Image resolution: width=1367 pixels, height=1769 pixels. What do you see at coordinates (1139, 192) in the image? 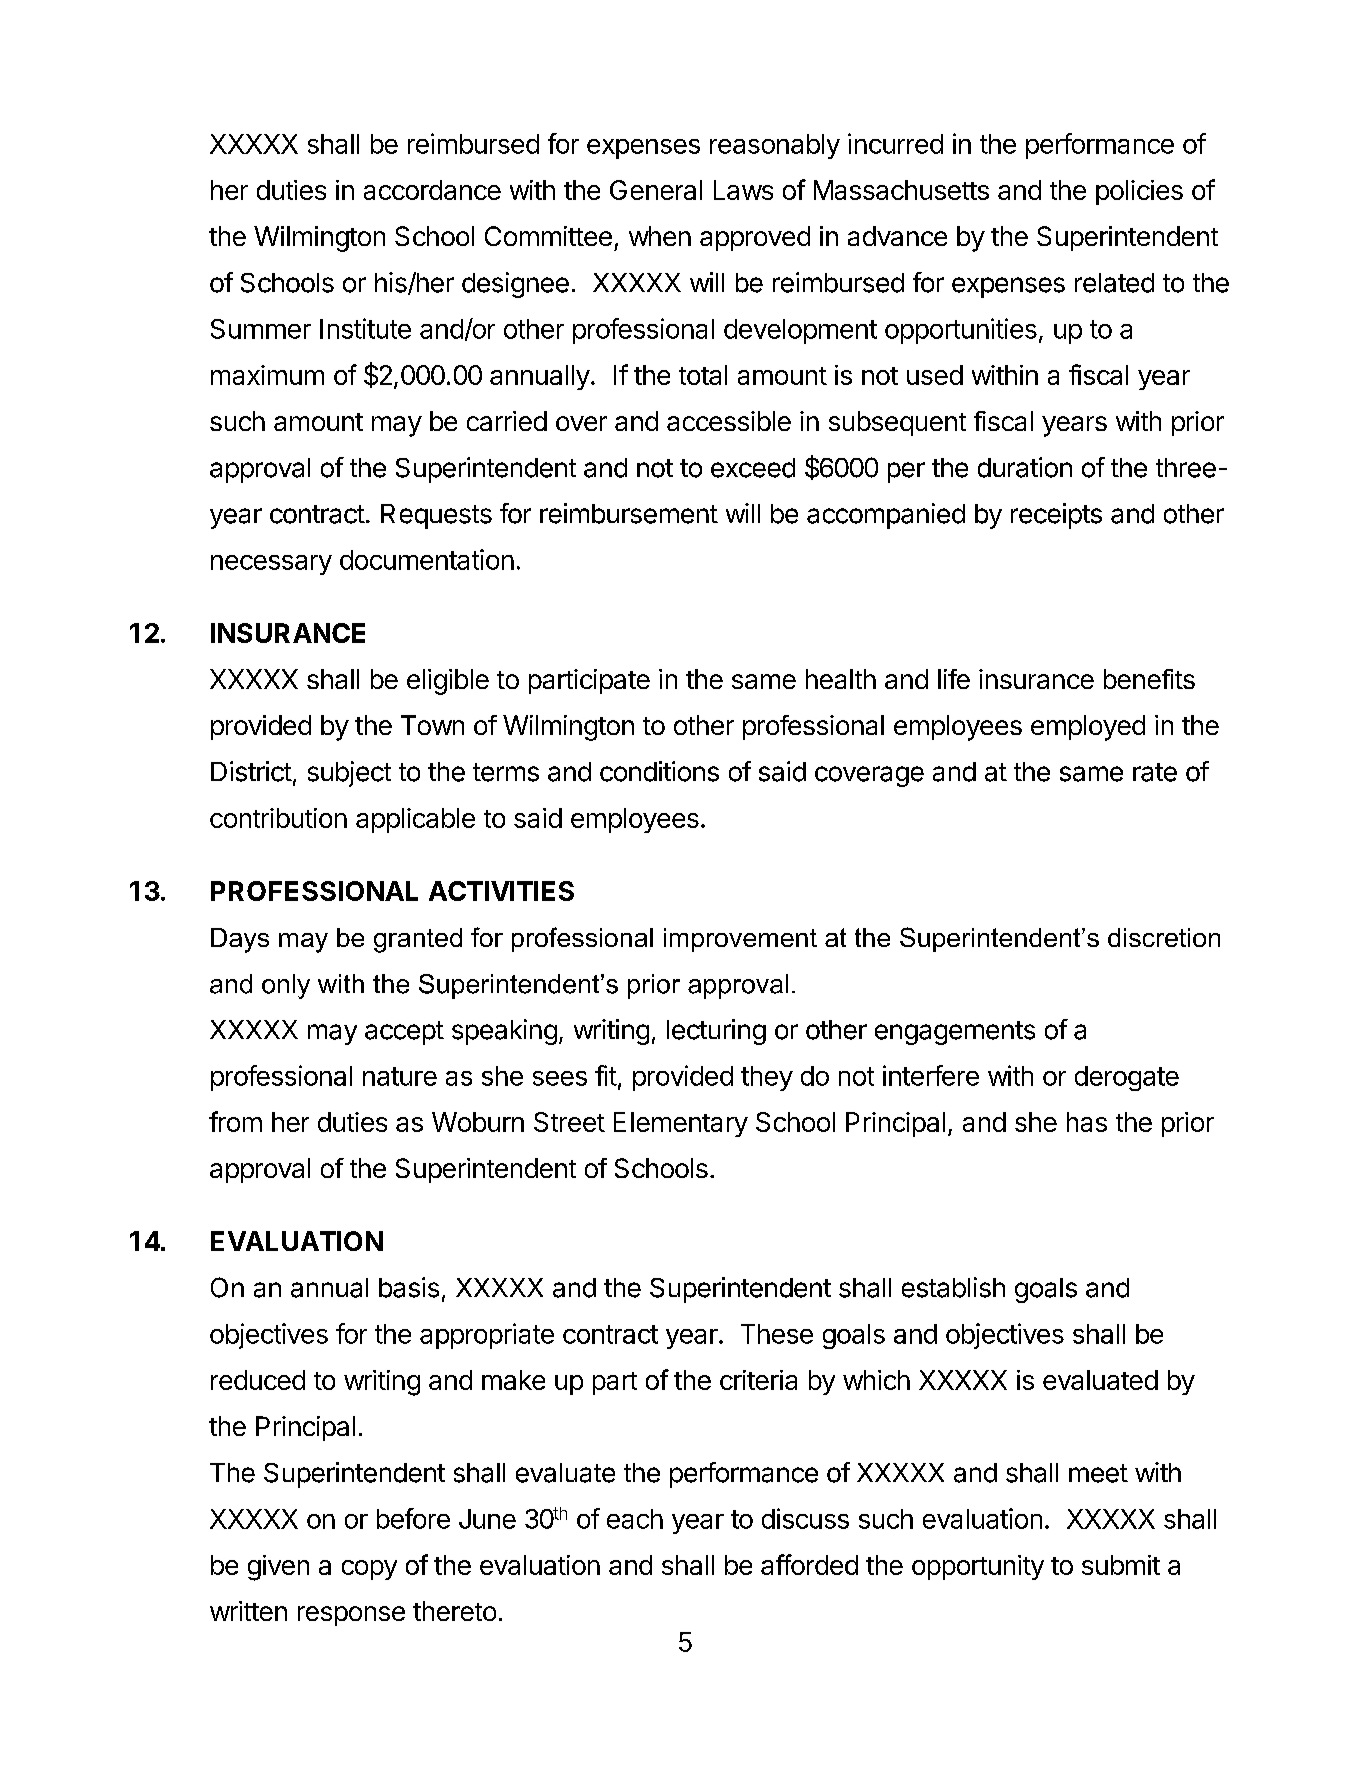
I see `policies` at bounding box center [1139, 192].
